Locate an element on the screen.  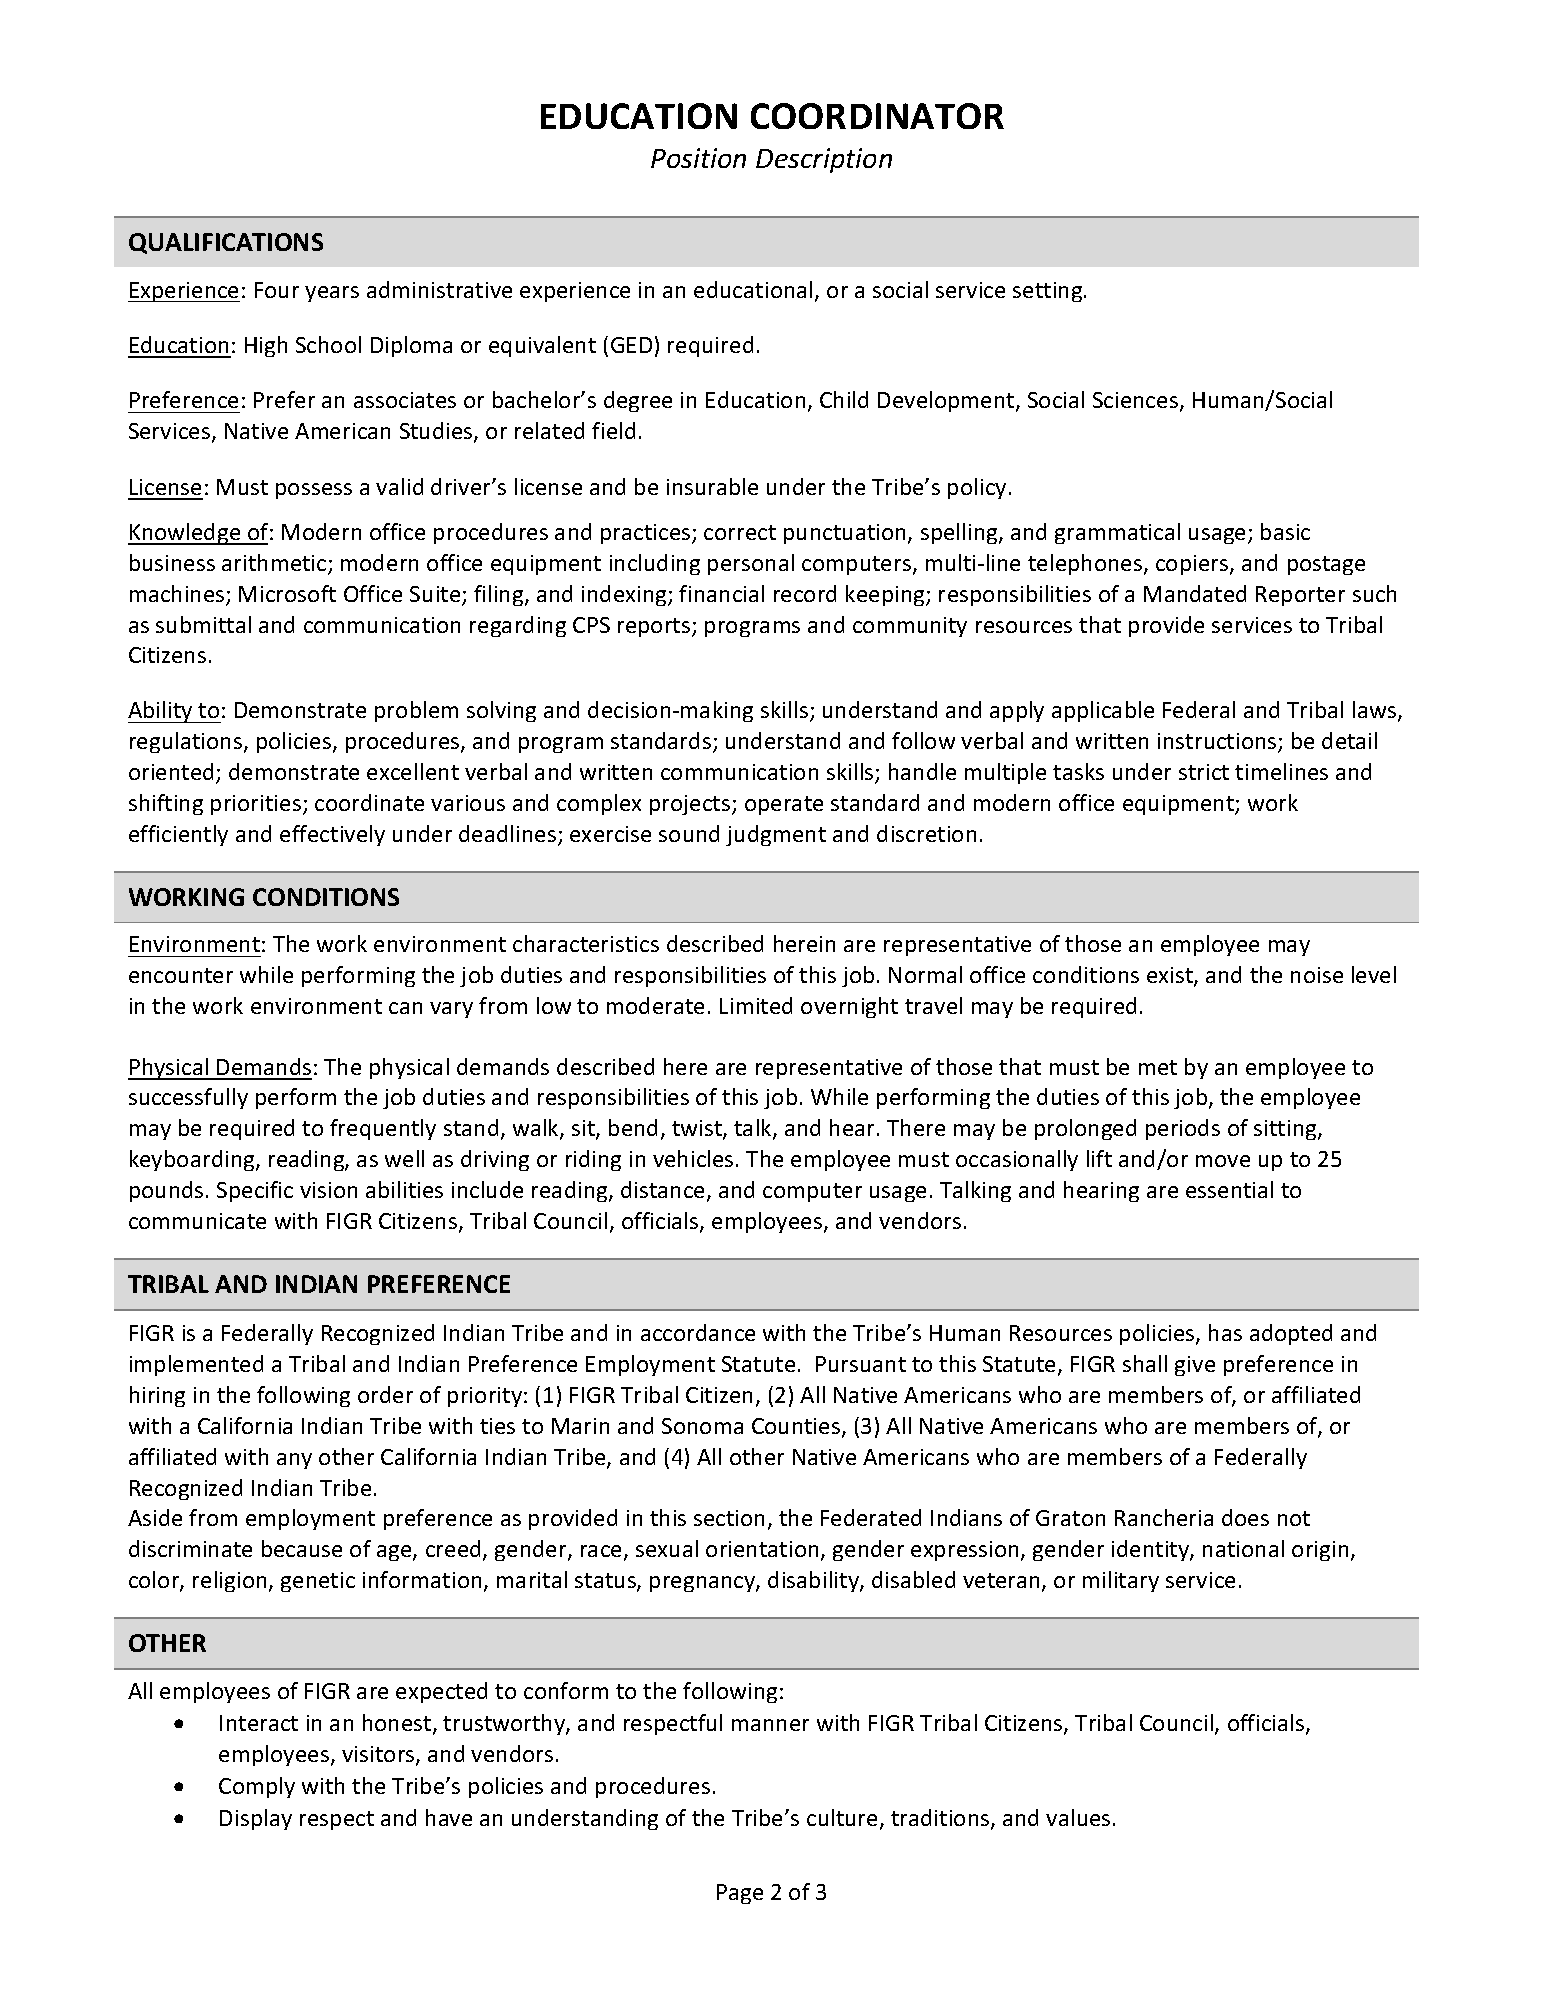
section is located at coordinates (729, 1518).
